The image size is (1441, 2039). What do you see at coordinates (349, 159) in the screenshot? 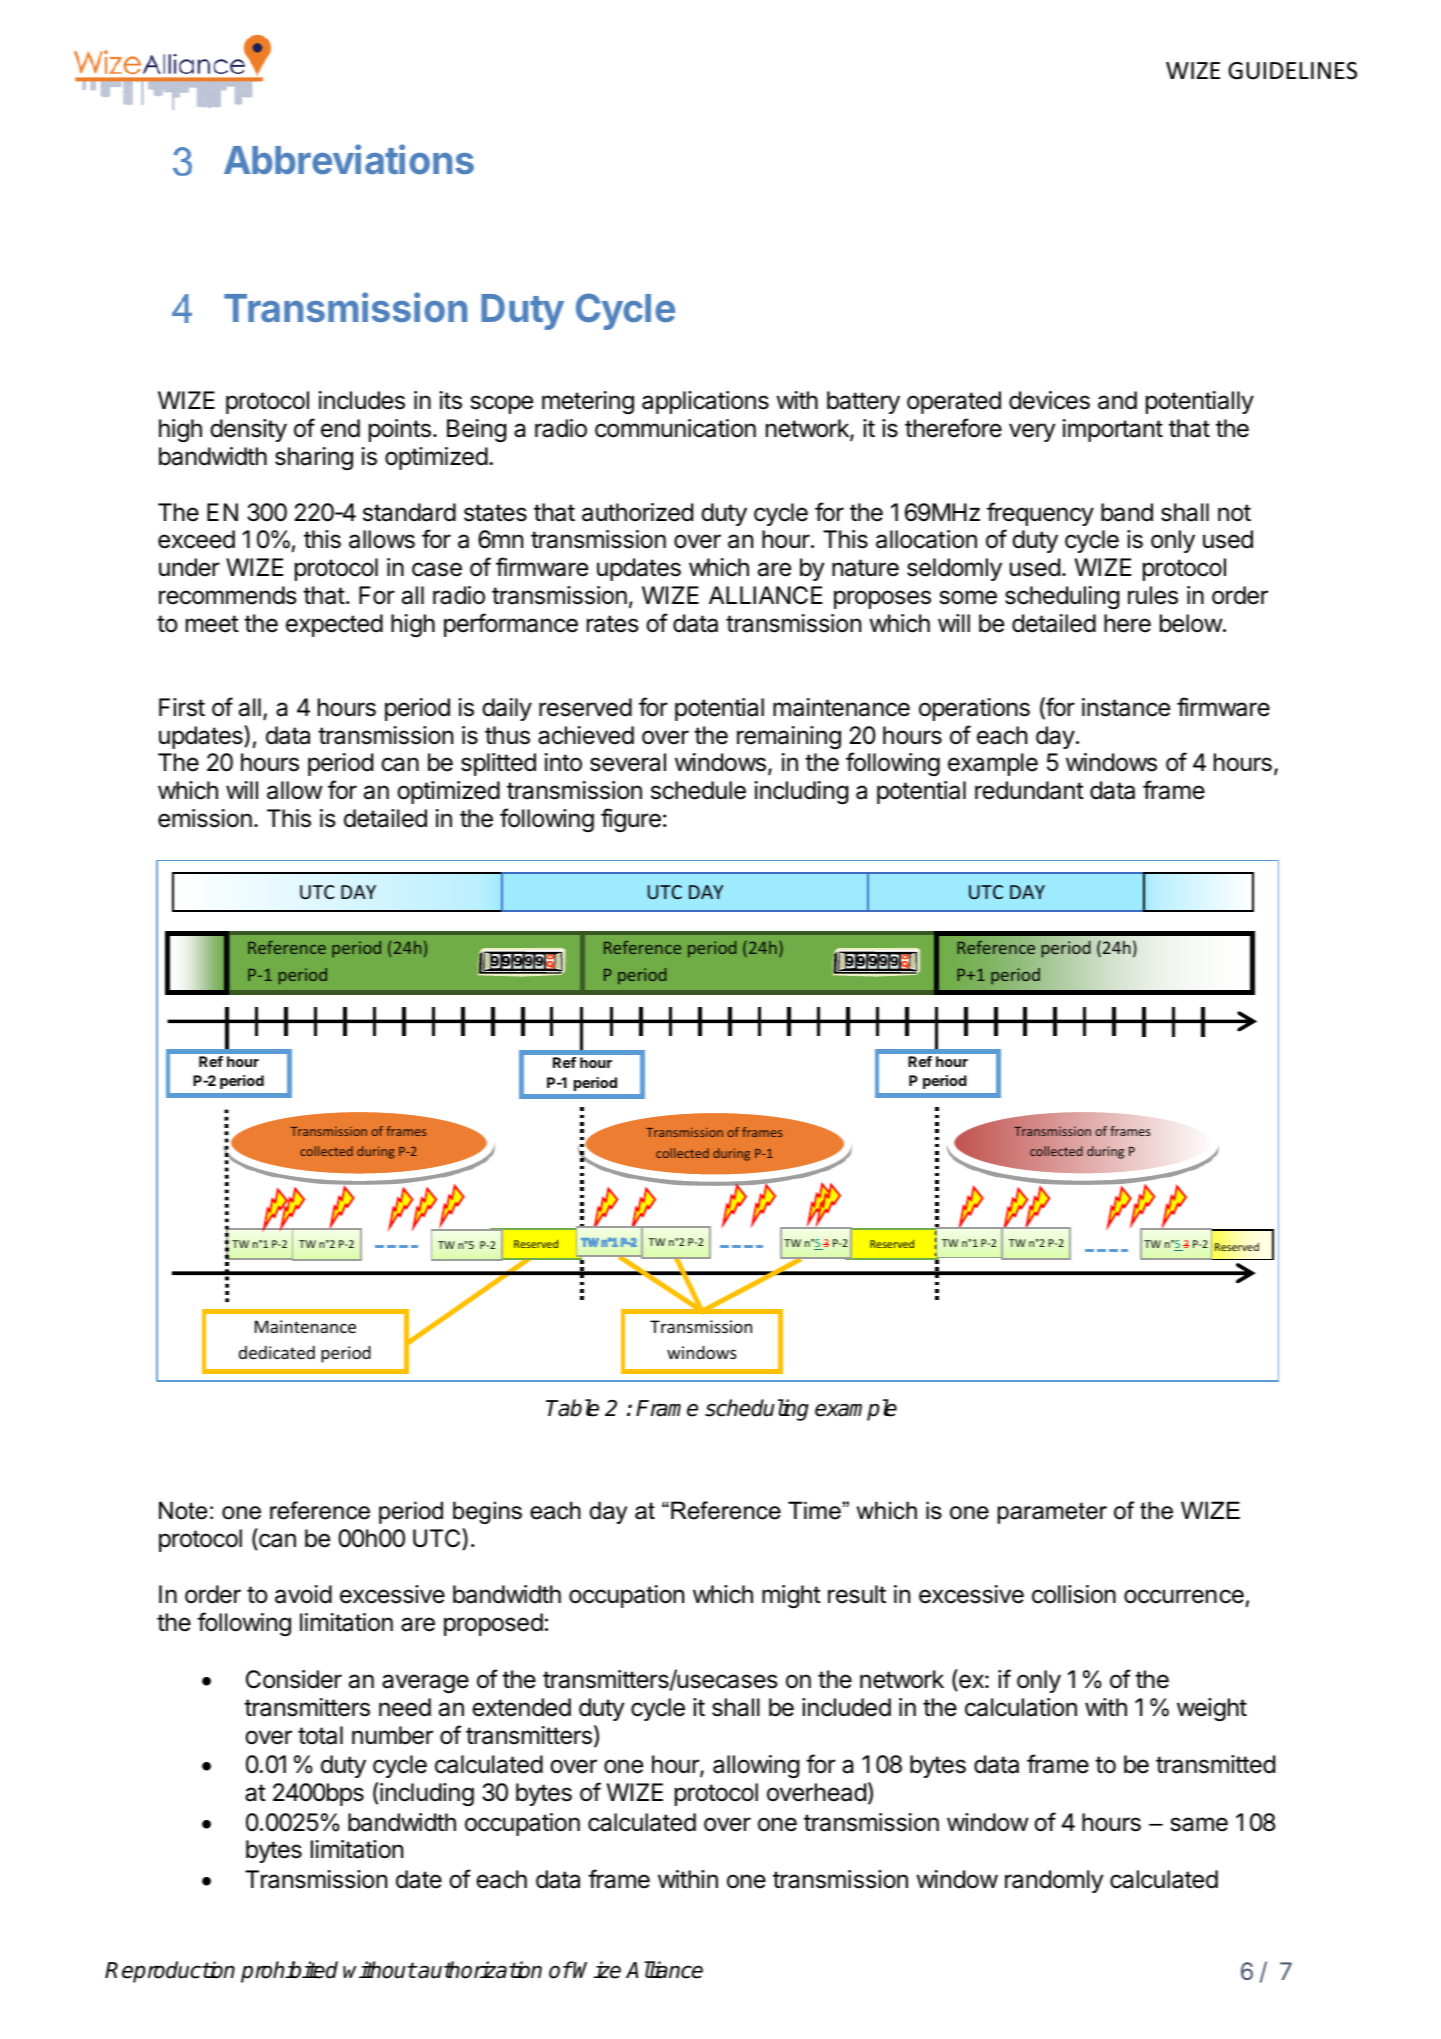
I see `Abbreviations` at bounding box center [349, 159].
